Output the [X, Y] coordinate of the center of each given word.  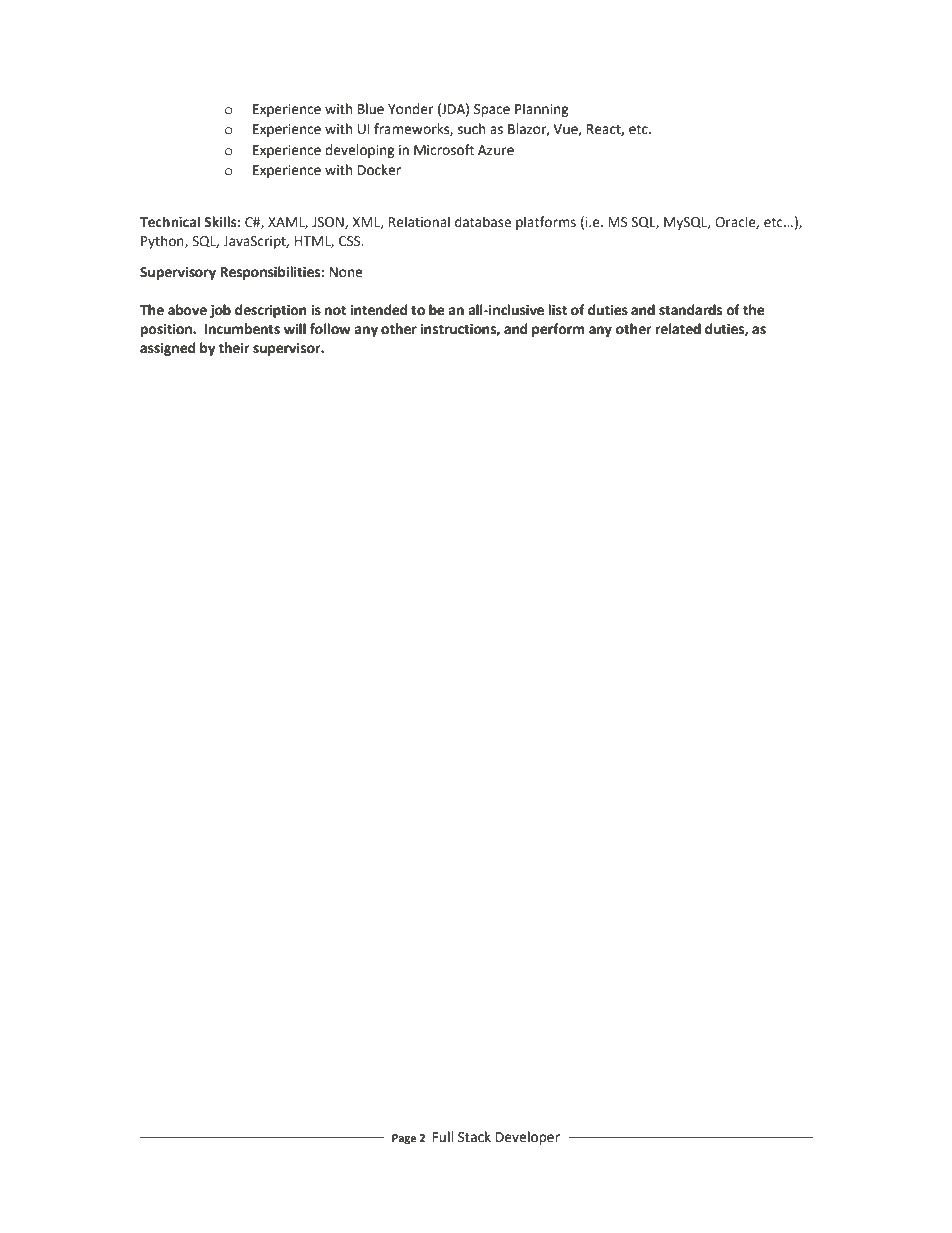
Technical [170, 222]
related [678, 329]
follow [330, 329]
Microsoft [444, 150]
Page [404, 1139]
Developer [528, 1138]
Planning [542, 110]
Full [443, 1137]
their [234, 348]
